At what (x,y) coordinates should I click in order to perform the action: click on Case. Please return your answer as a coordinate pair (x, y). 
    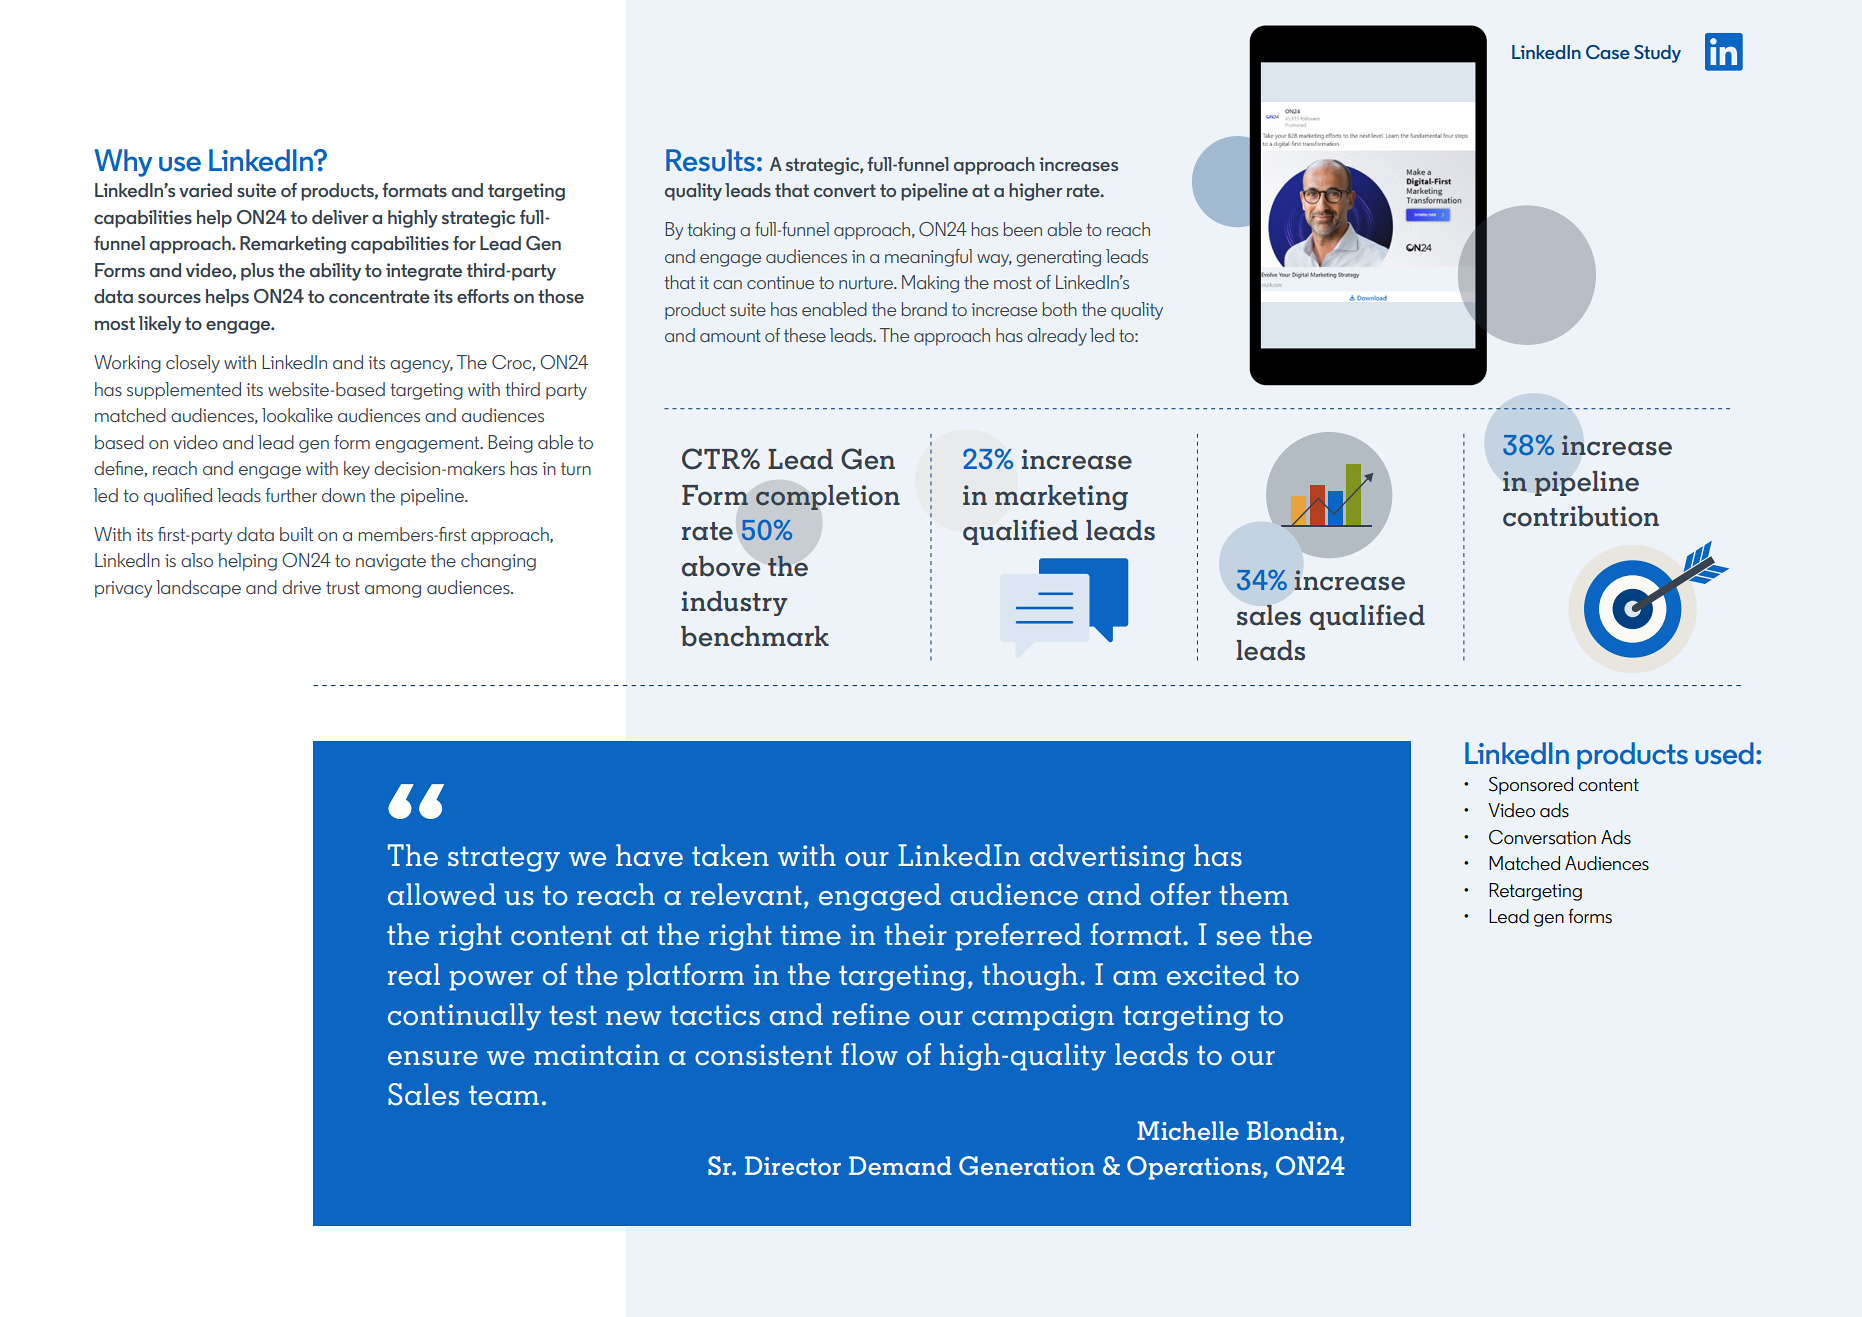
    Looking at the image, I should click on (1608, 52).
